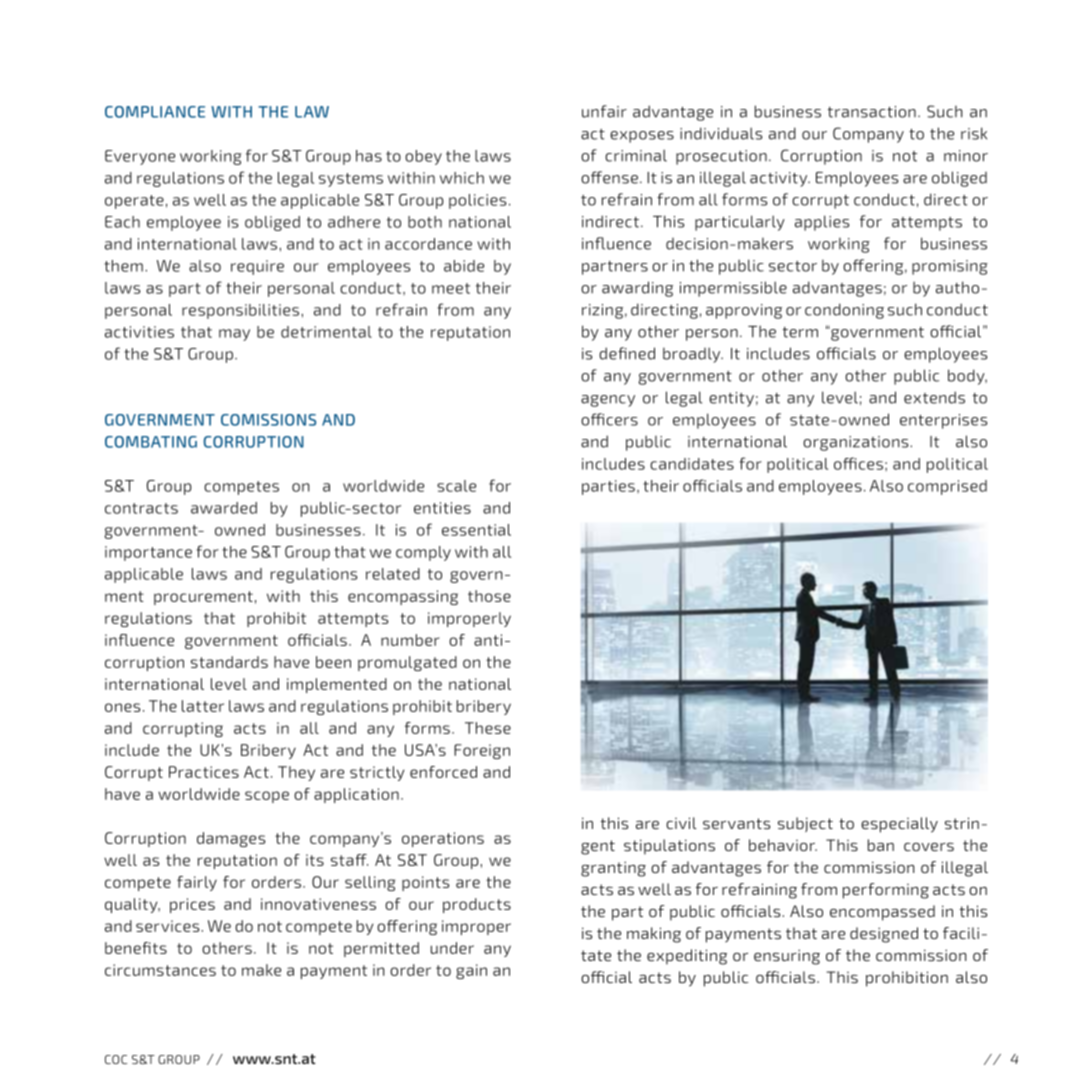 The image size is (1092, 1092). What do you see at coordinates (858, 463) in the document?
I see `offices` at bounding box center [858, 463].
